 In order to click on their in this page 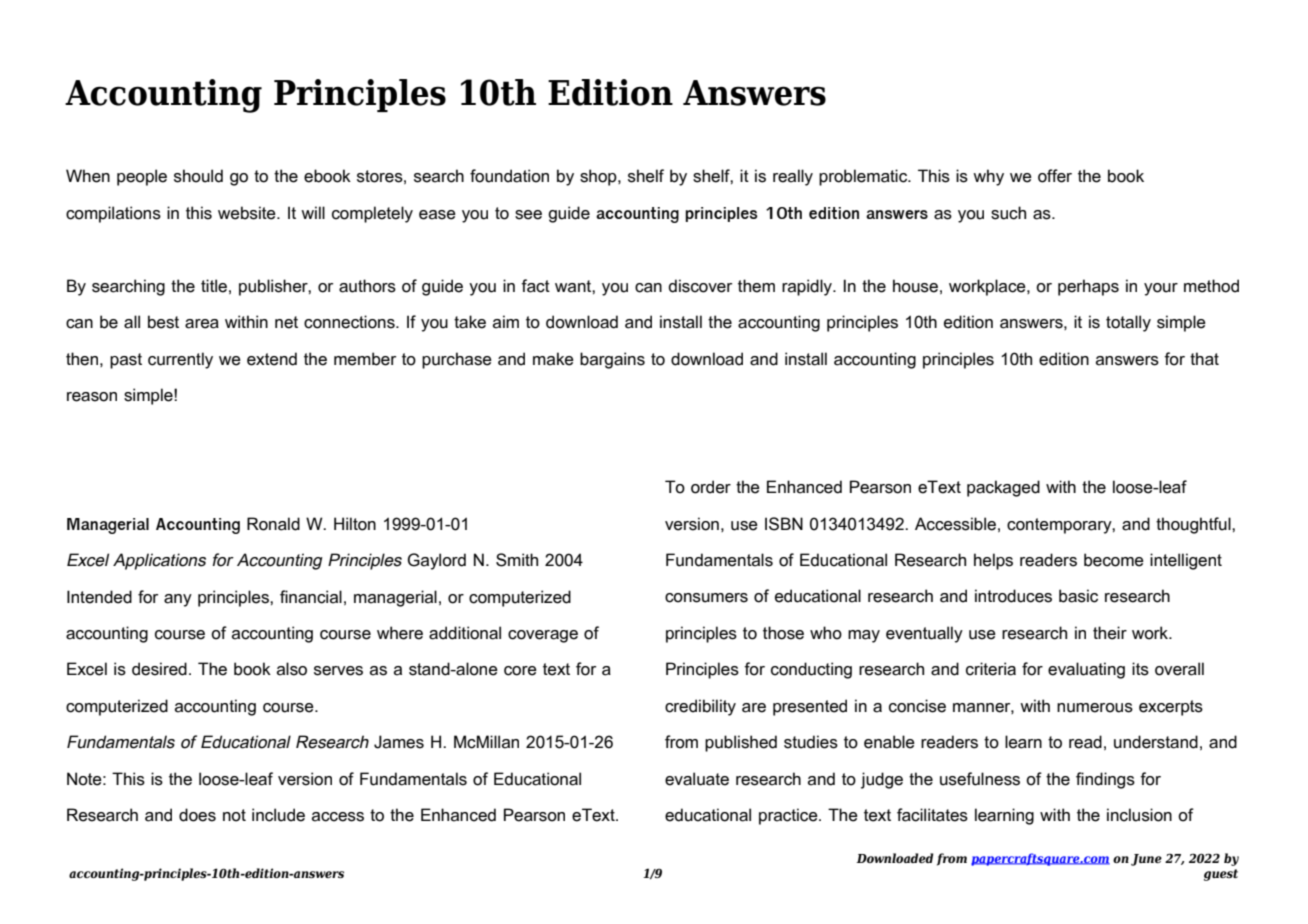, I will do `click(1110, 633)`.
